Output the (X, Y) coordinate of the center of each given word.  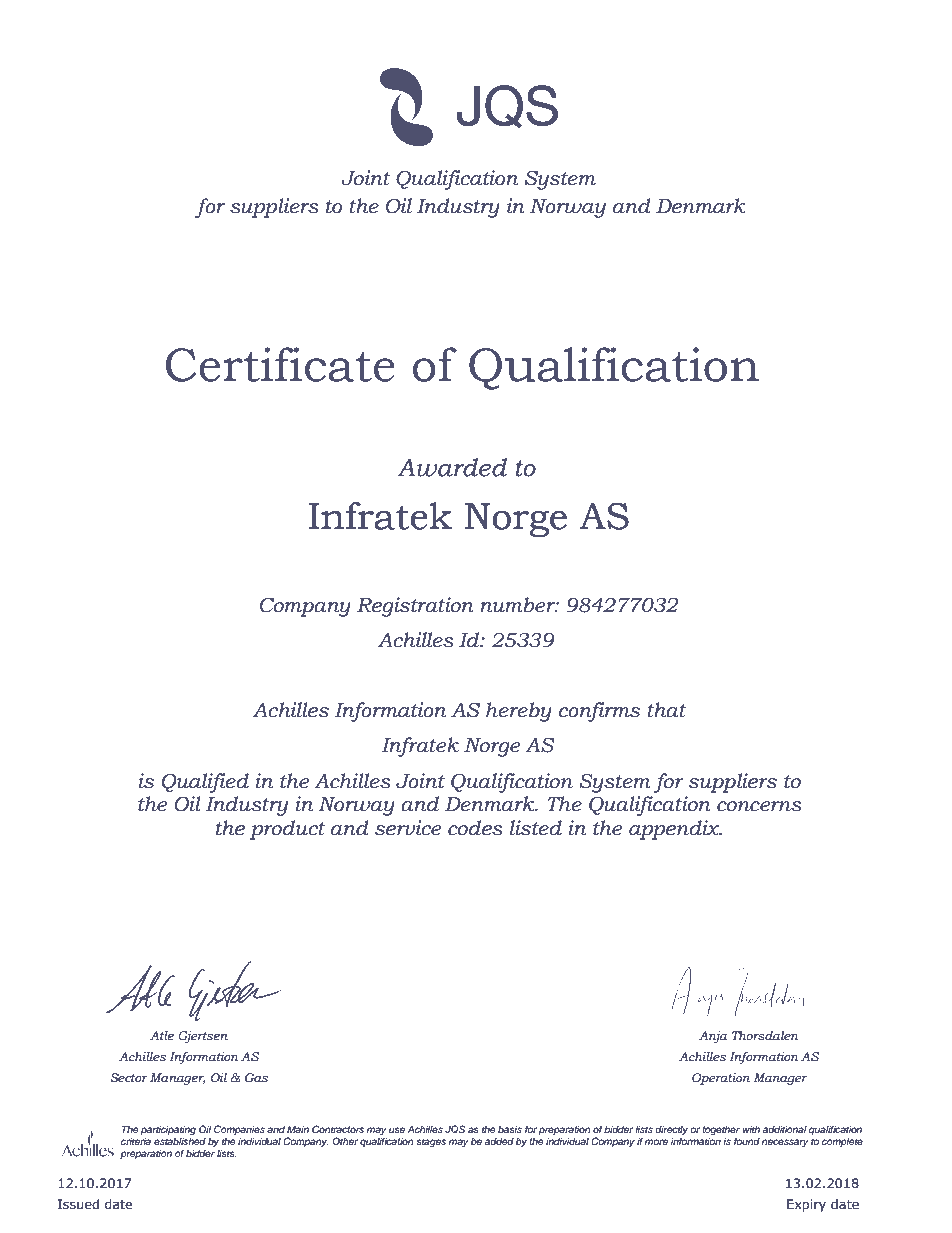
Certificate (280, 364)
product (287, 830)
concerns (759, 806)
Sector (129, 1077)
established (180, 1140)
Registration (415, 607)
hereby (519, 712)
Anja (713, 1037)
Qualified (205, 783)
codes (475, 828)
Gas (256, 1077)
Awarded (452, 467)
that (666, 710)
